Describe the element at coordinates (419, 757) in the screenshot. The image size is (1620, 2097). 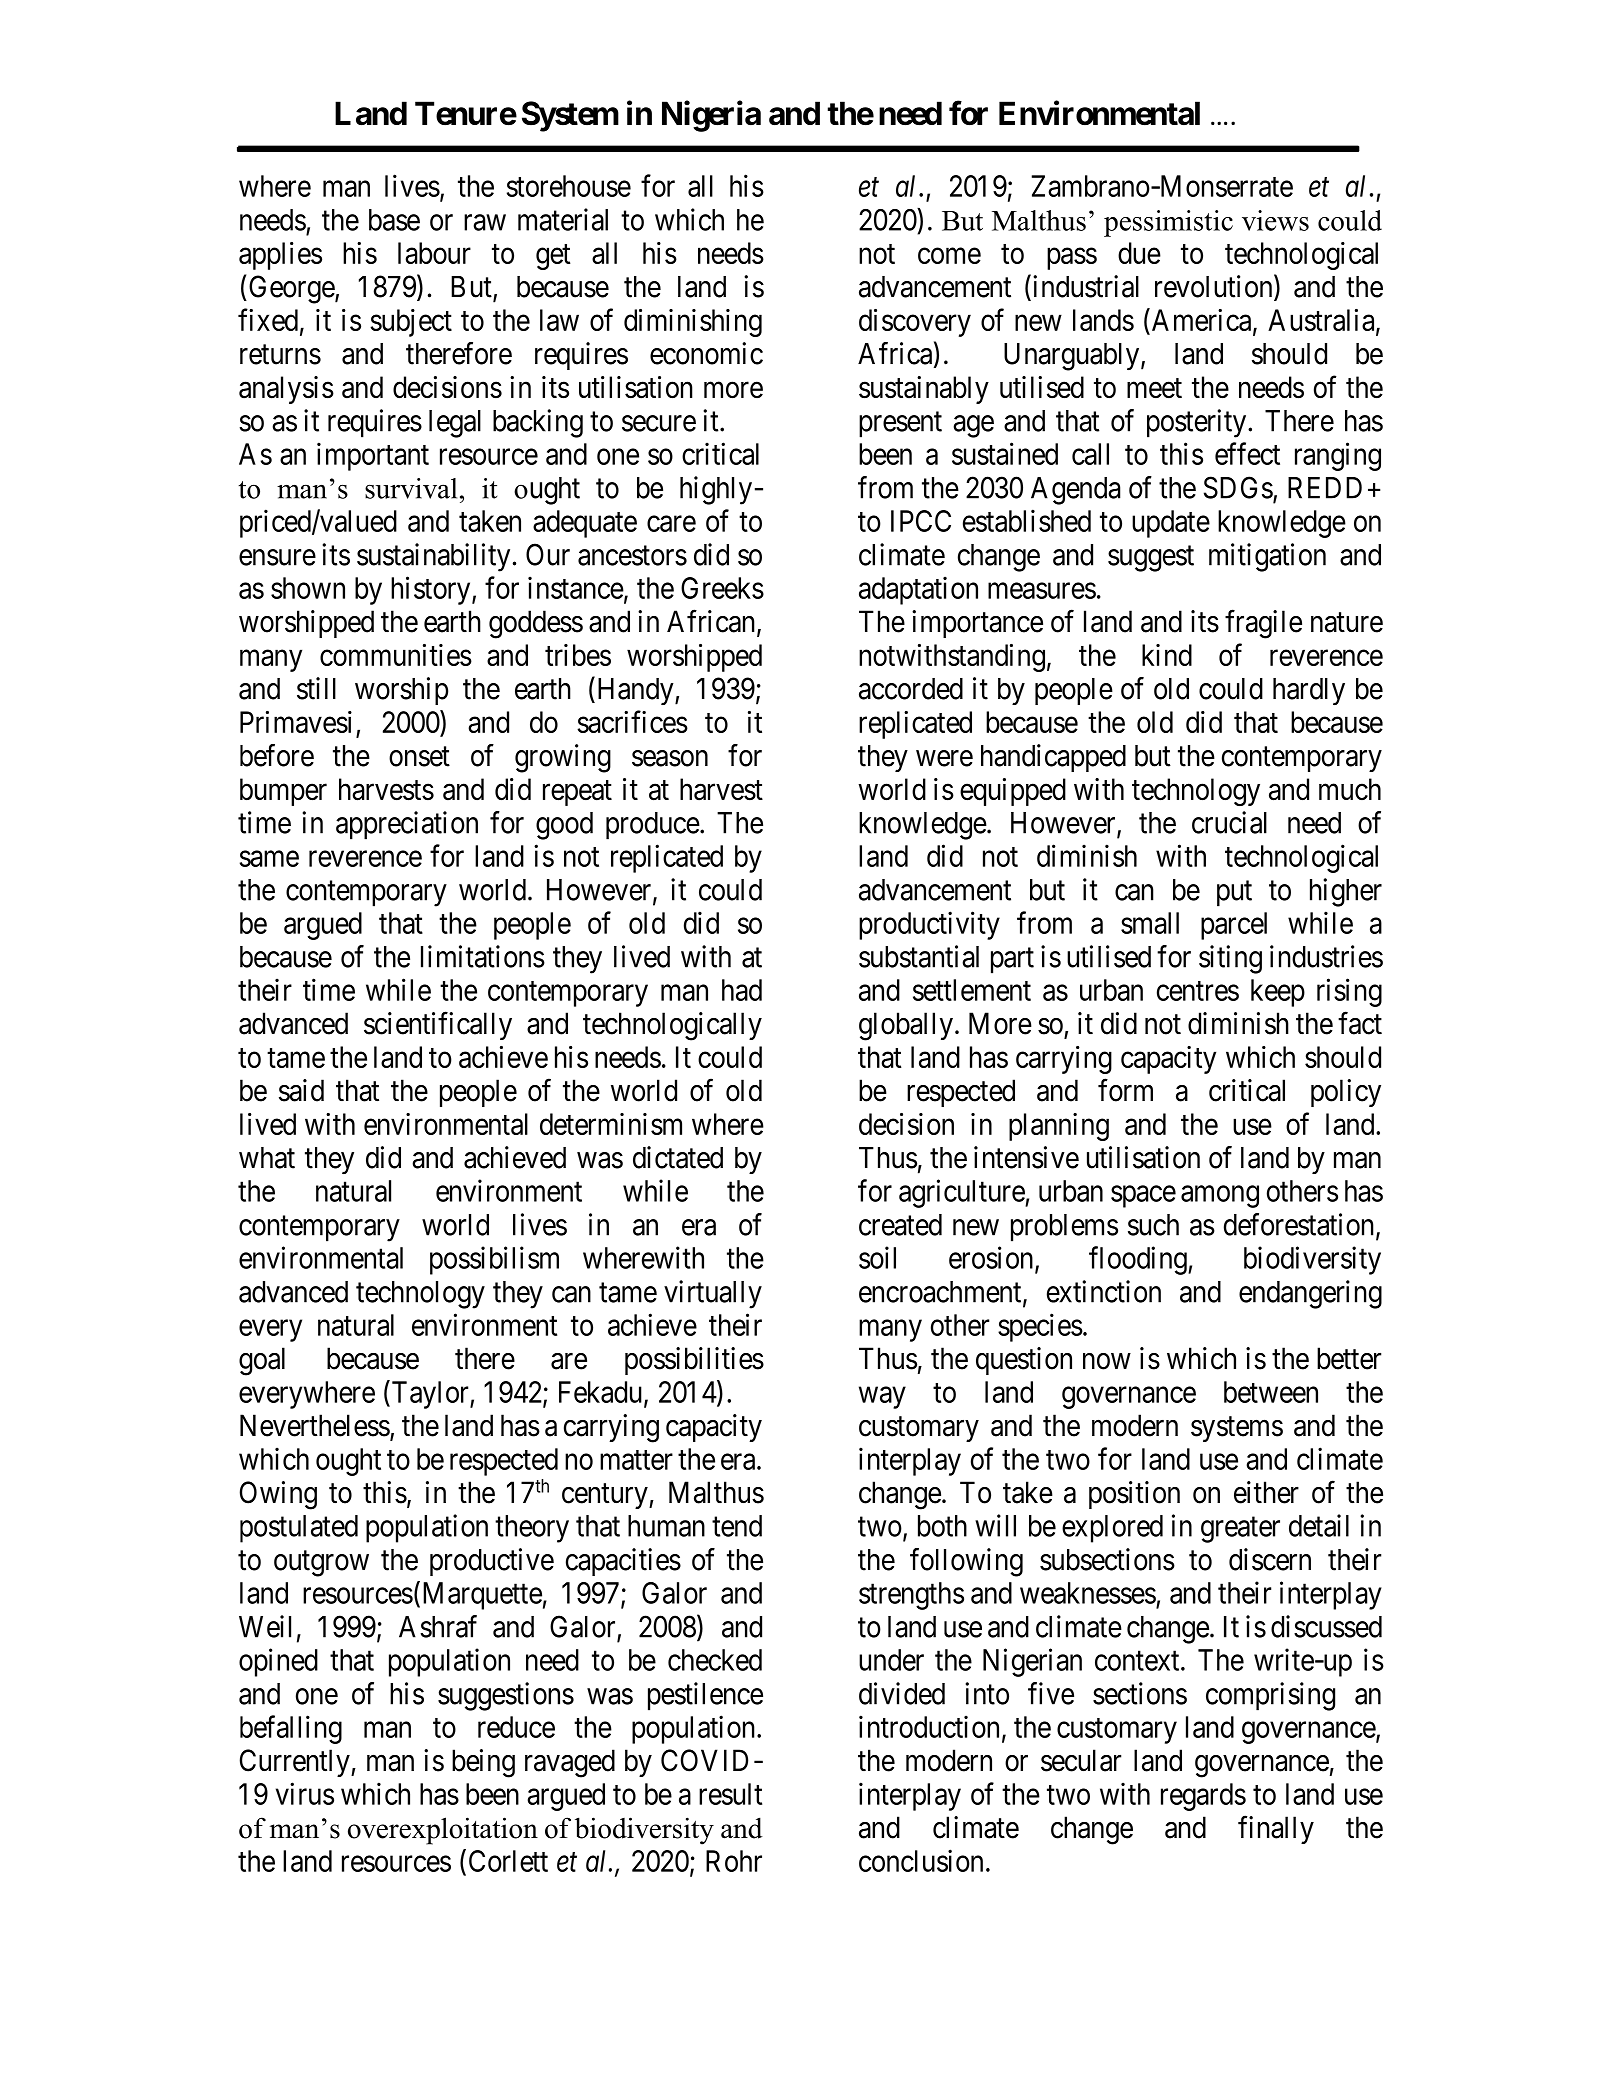
I see `onset` at that location.
